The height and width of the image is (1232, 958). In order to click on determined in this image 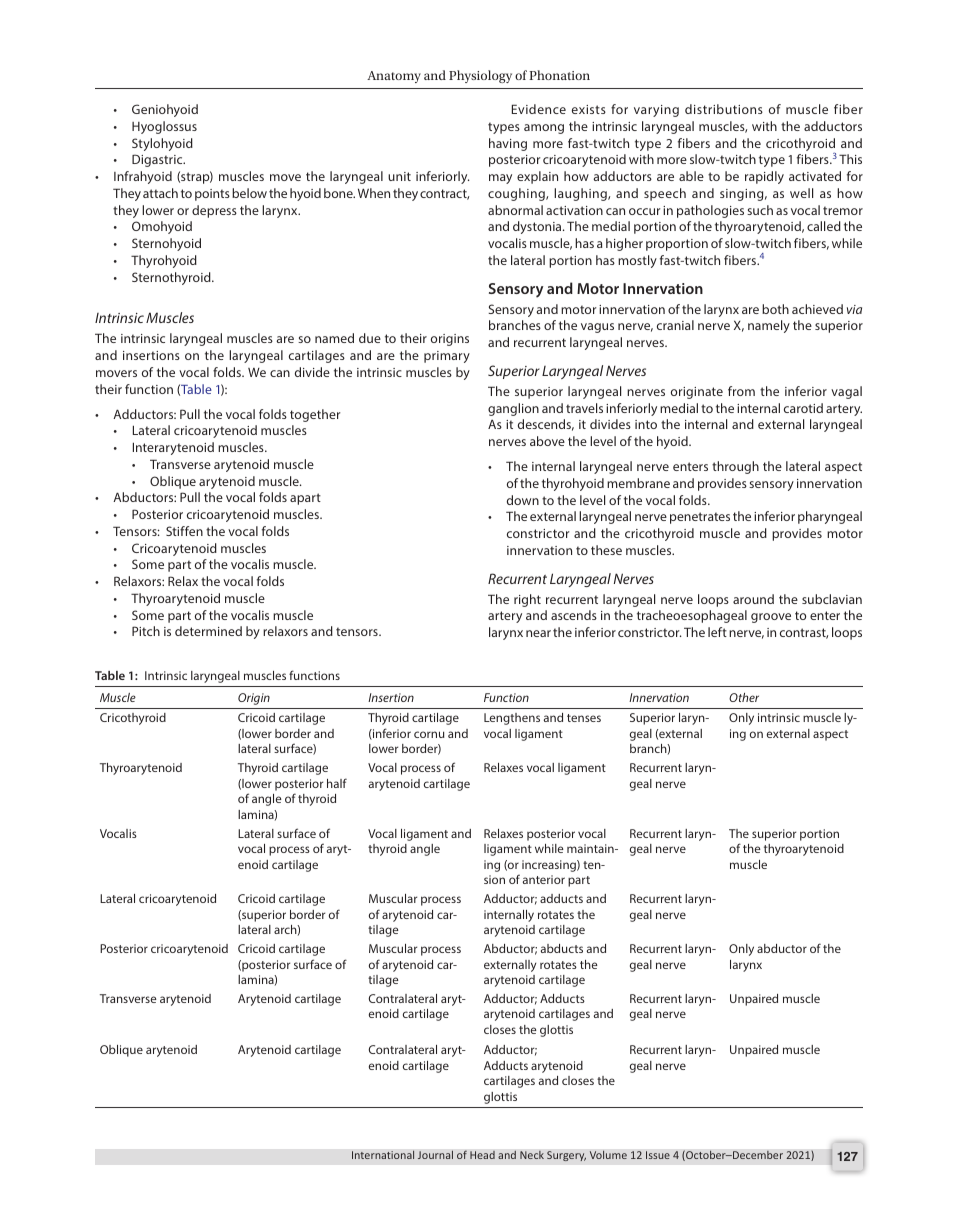, I will do `click(208, 631)`.
